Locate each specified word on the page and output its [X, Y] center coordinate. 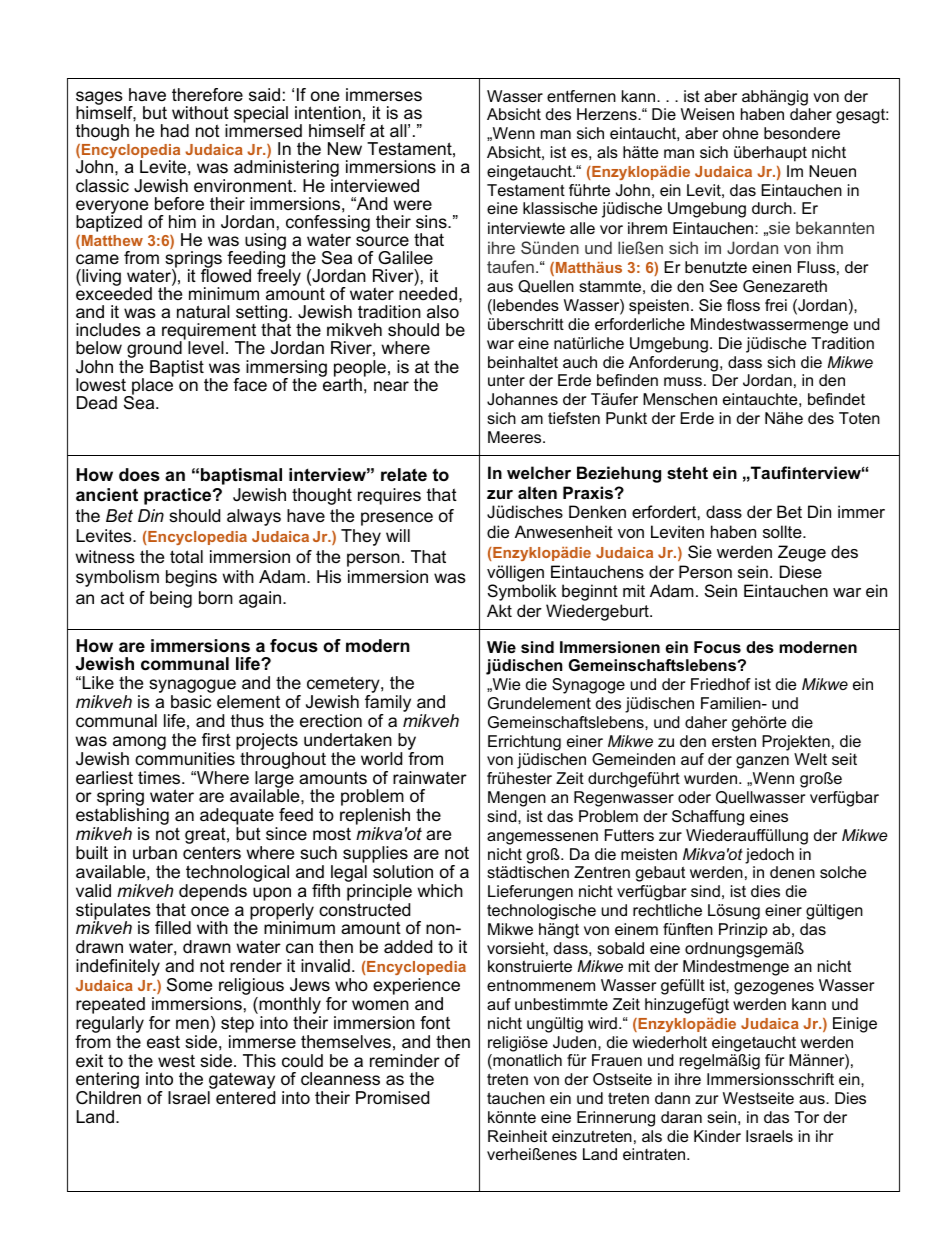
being [171, 599]
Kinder [717, 1136]
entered [245, 1098]
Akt [499, 610]
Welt [810, 759]
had [175, 130]
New [345, 149]
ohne [740, 133]
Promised [392, 1098]
